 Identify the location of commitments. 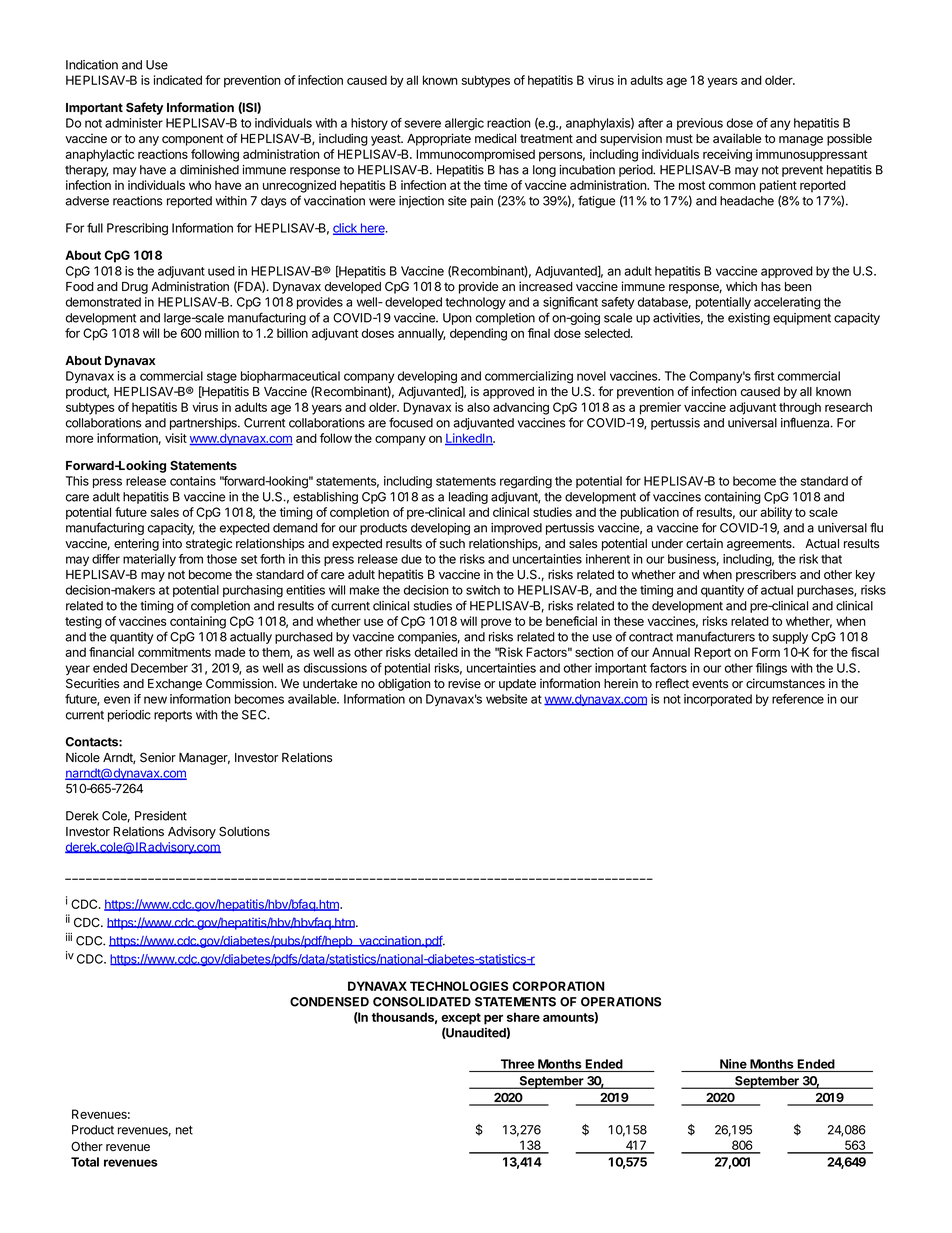
(174, 652).
